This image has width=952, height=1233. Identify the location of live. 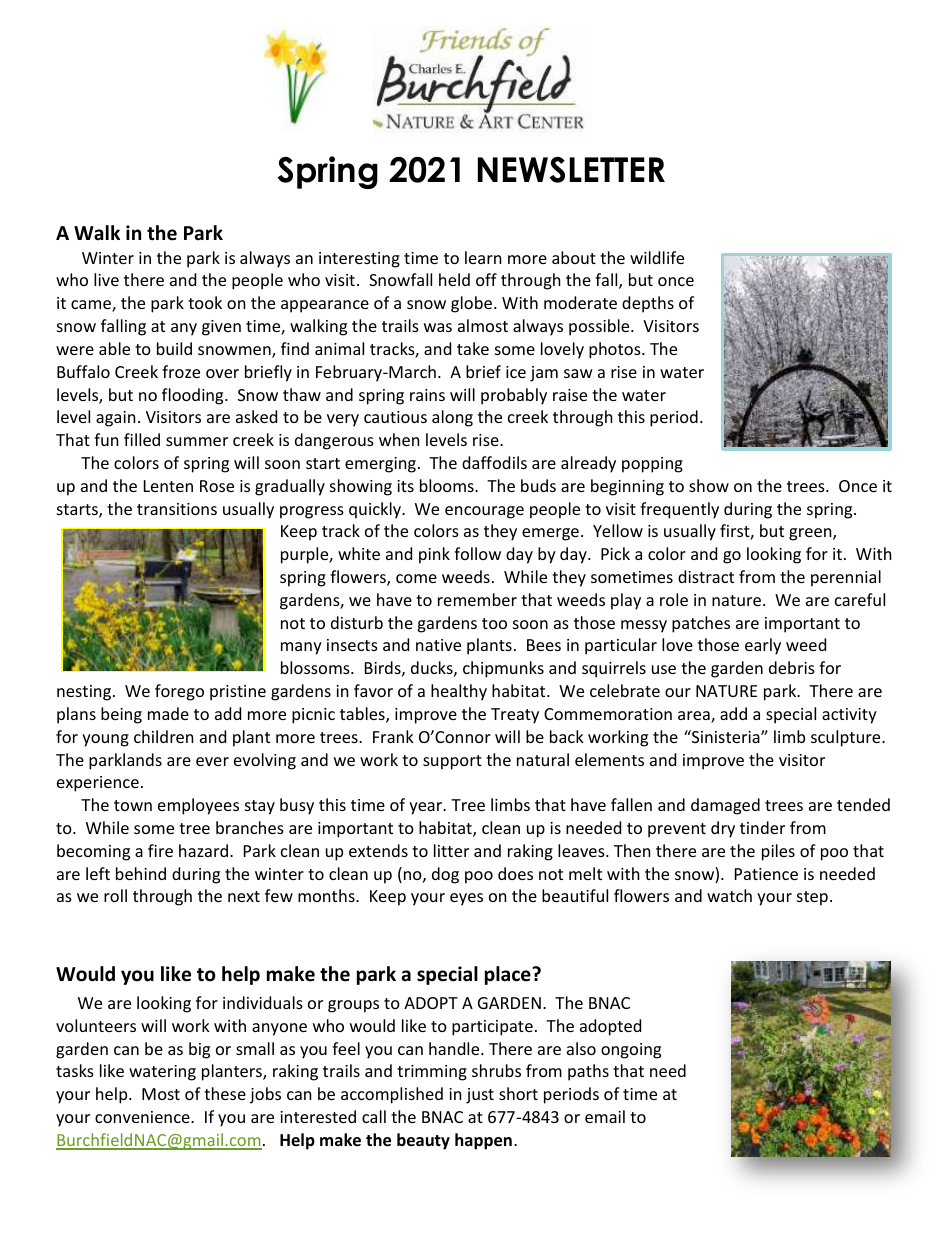
(106, 279).
